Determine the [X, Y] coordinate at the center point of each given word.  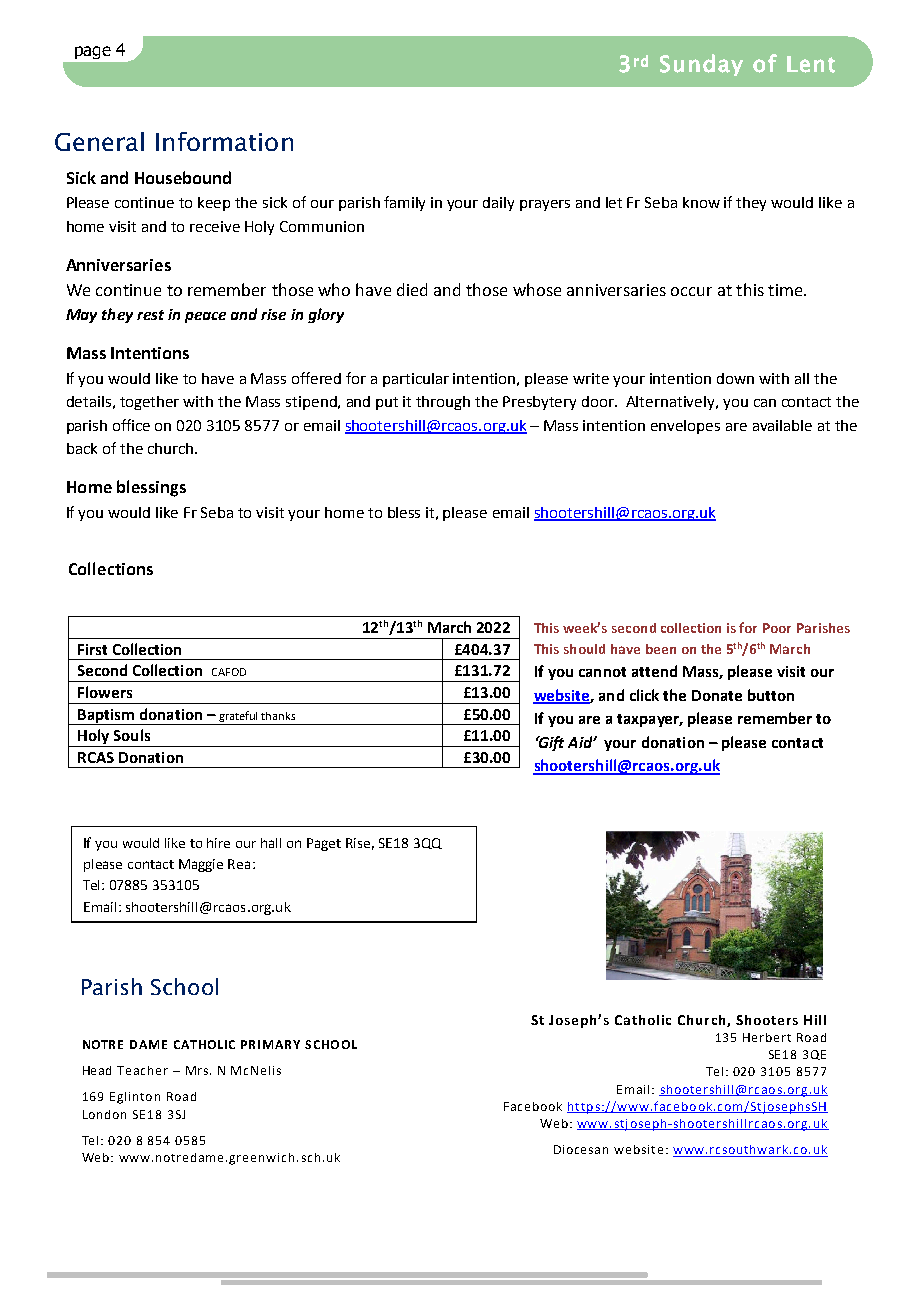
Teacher [142, 1070]
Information [224, 141]
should [584, 649]
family [404, 203]
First [92, 649]
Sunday [701, 65]
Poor [777, 628]
